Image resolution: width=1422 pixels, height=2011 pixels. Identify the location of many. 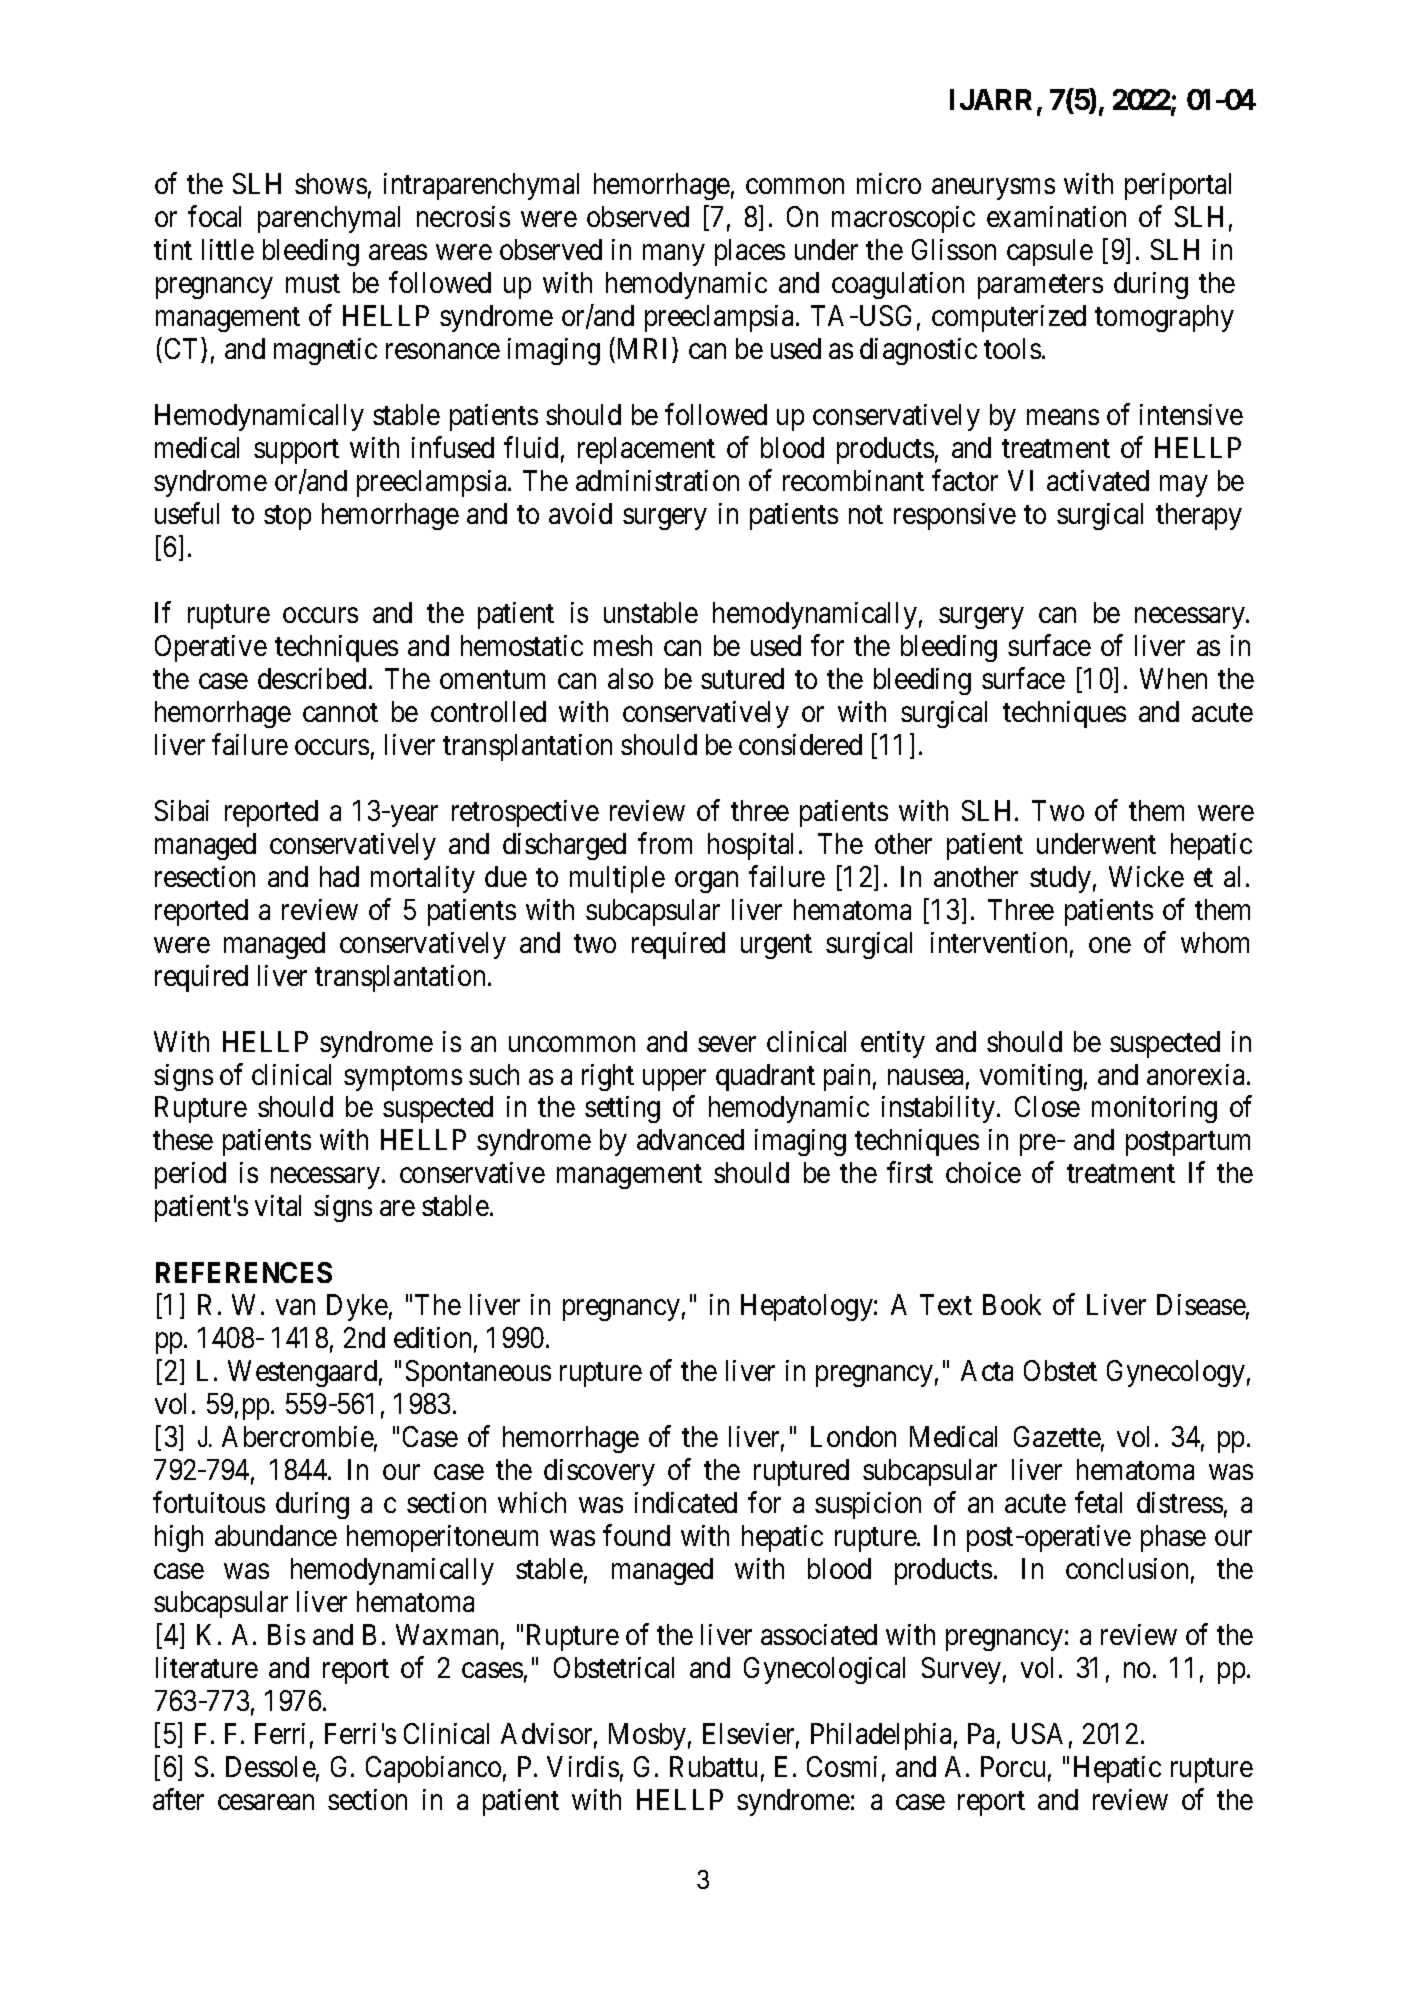
(673, 255).
